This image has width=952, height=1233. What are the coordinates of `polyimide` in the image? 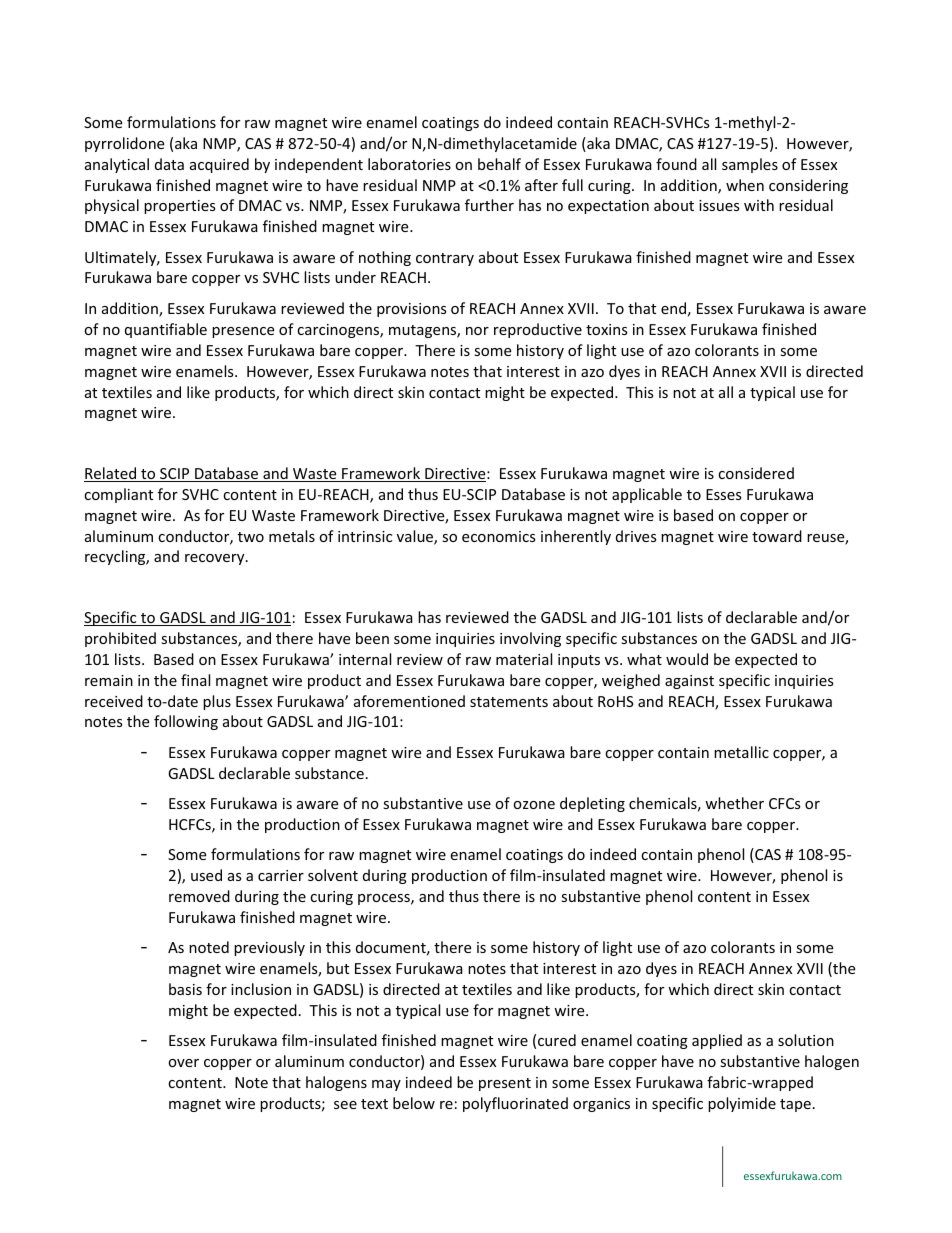 It's located at (742, 1104).
